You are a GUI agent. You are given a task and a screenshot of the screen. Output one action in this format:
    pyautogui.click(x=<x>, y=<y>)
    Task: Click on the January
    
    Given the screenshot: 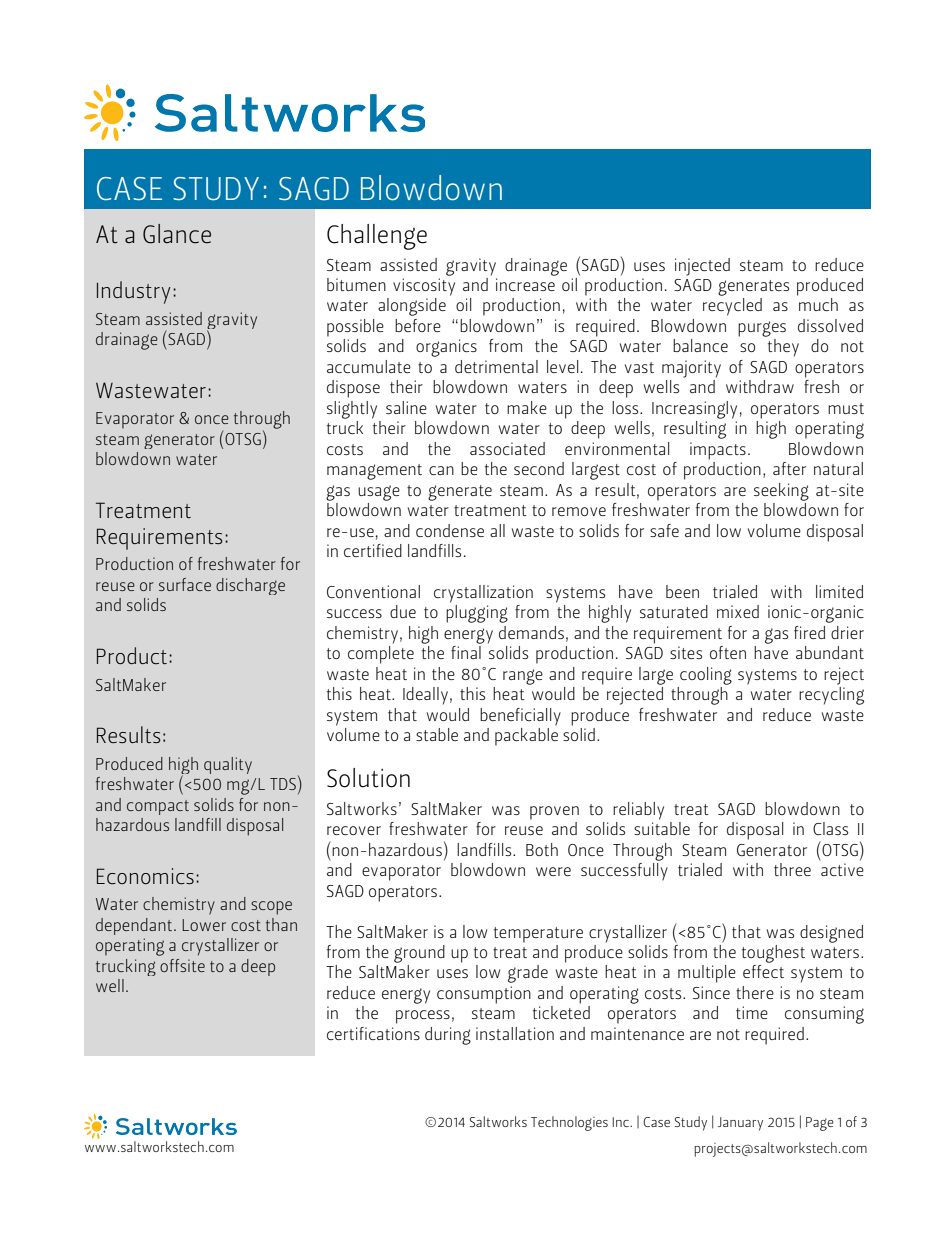 What is the action you would take?
    pyautogui.click(x=740, y=1124)
